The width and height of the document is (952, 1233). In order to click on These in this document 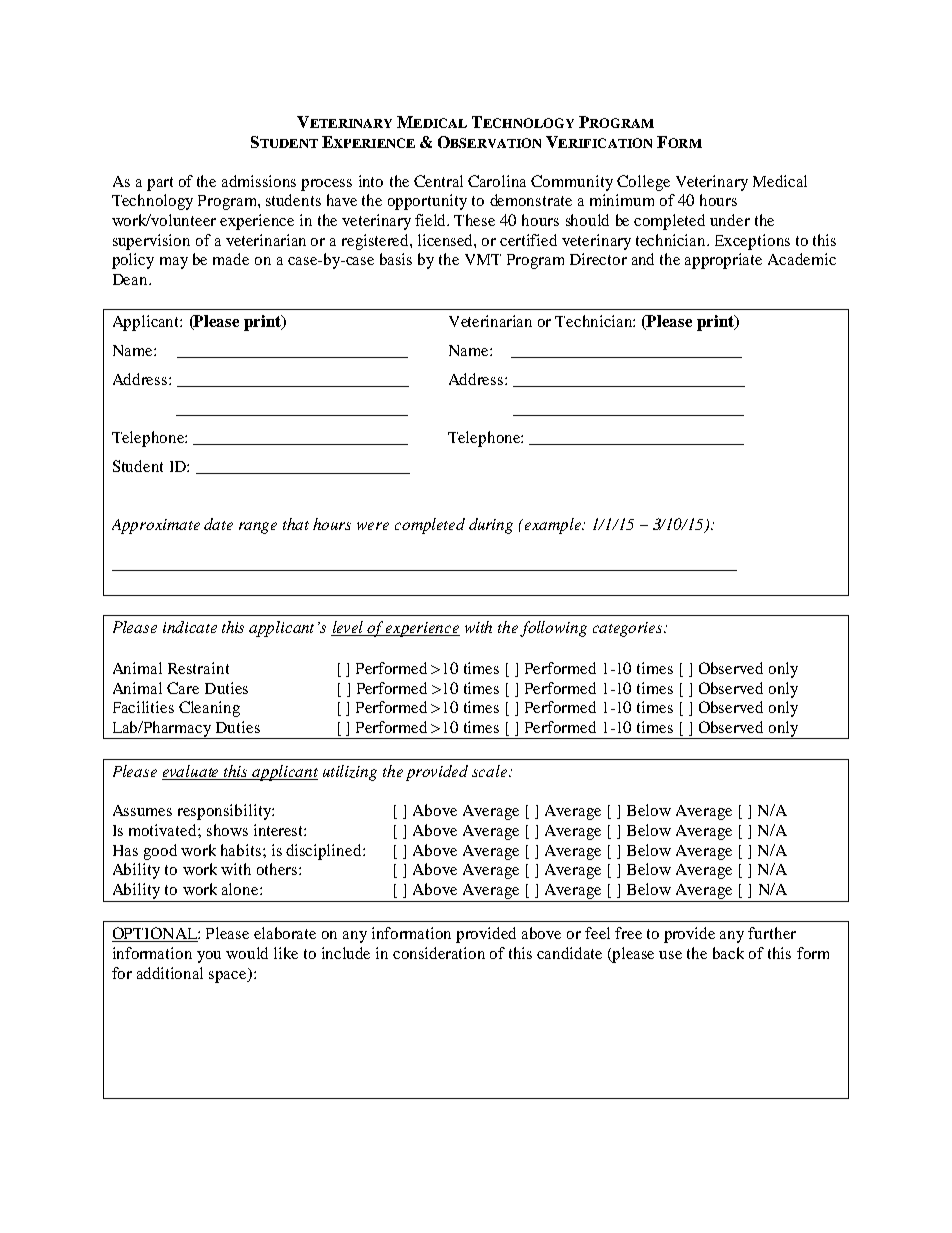, I will do `click(474, 220)`.
